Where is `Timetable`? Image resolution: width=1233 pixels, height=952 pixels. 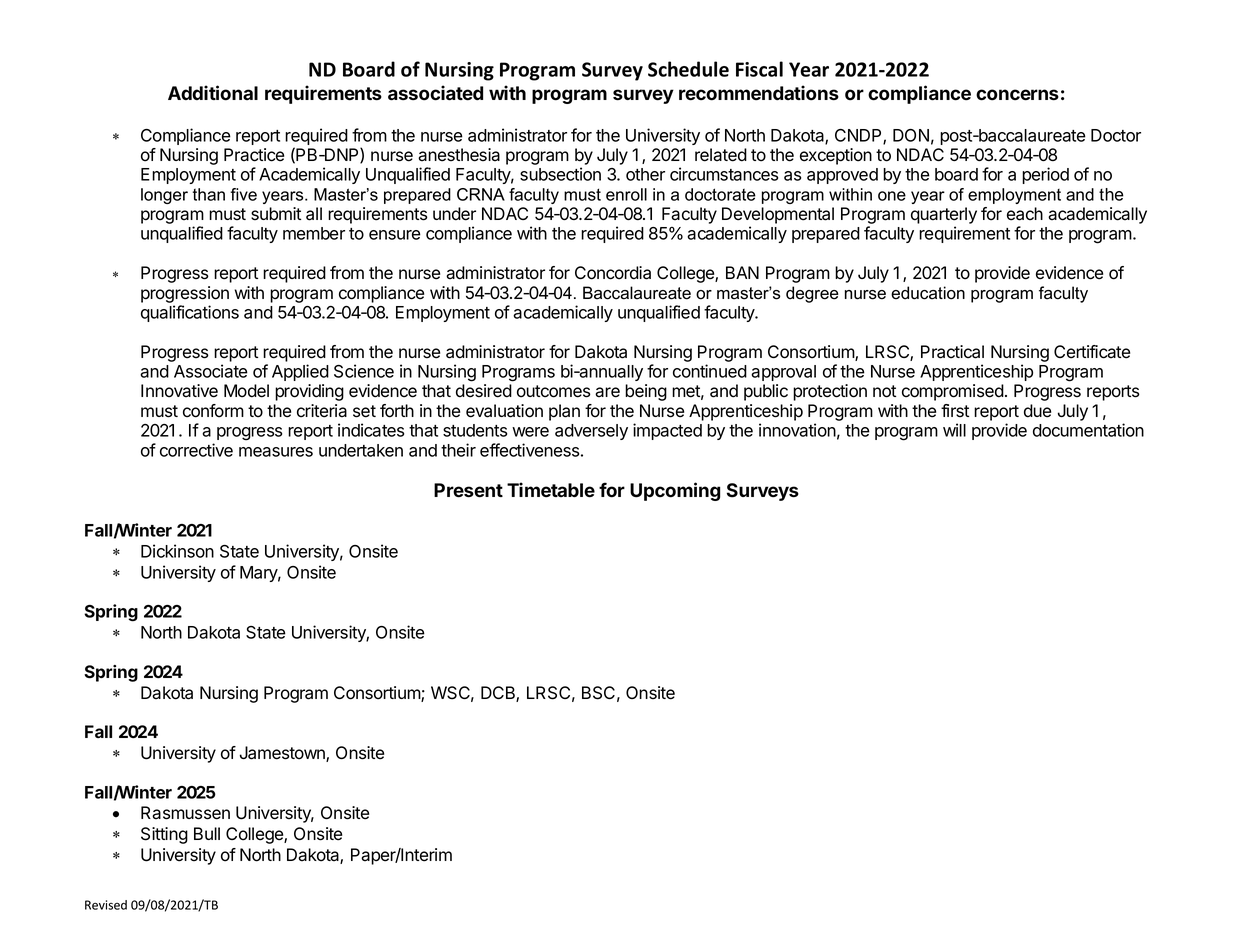 Timetable is located at coordinates (551, 490).
